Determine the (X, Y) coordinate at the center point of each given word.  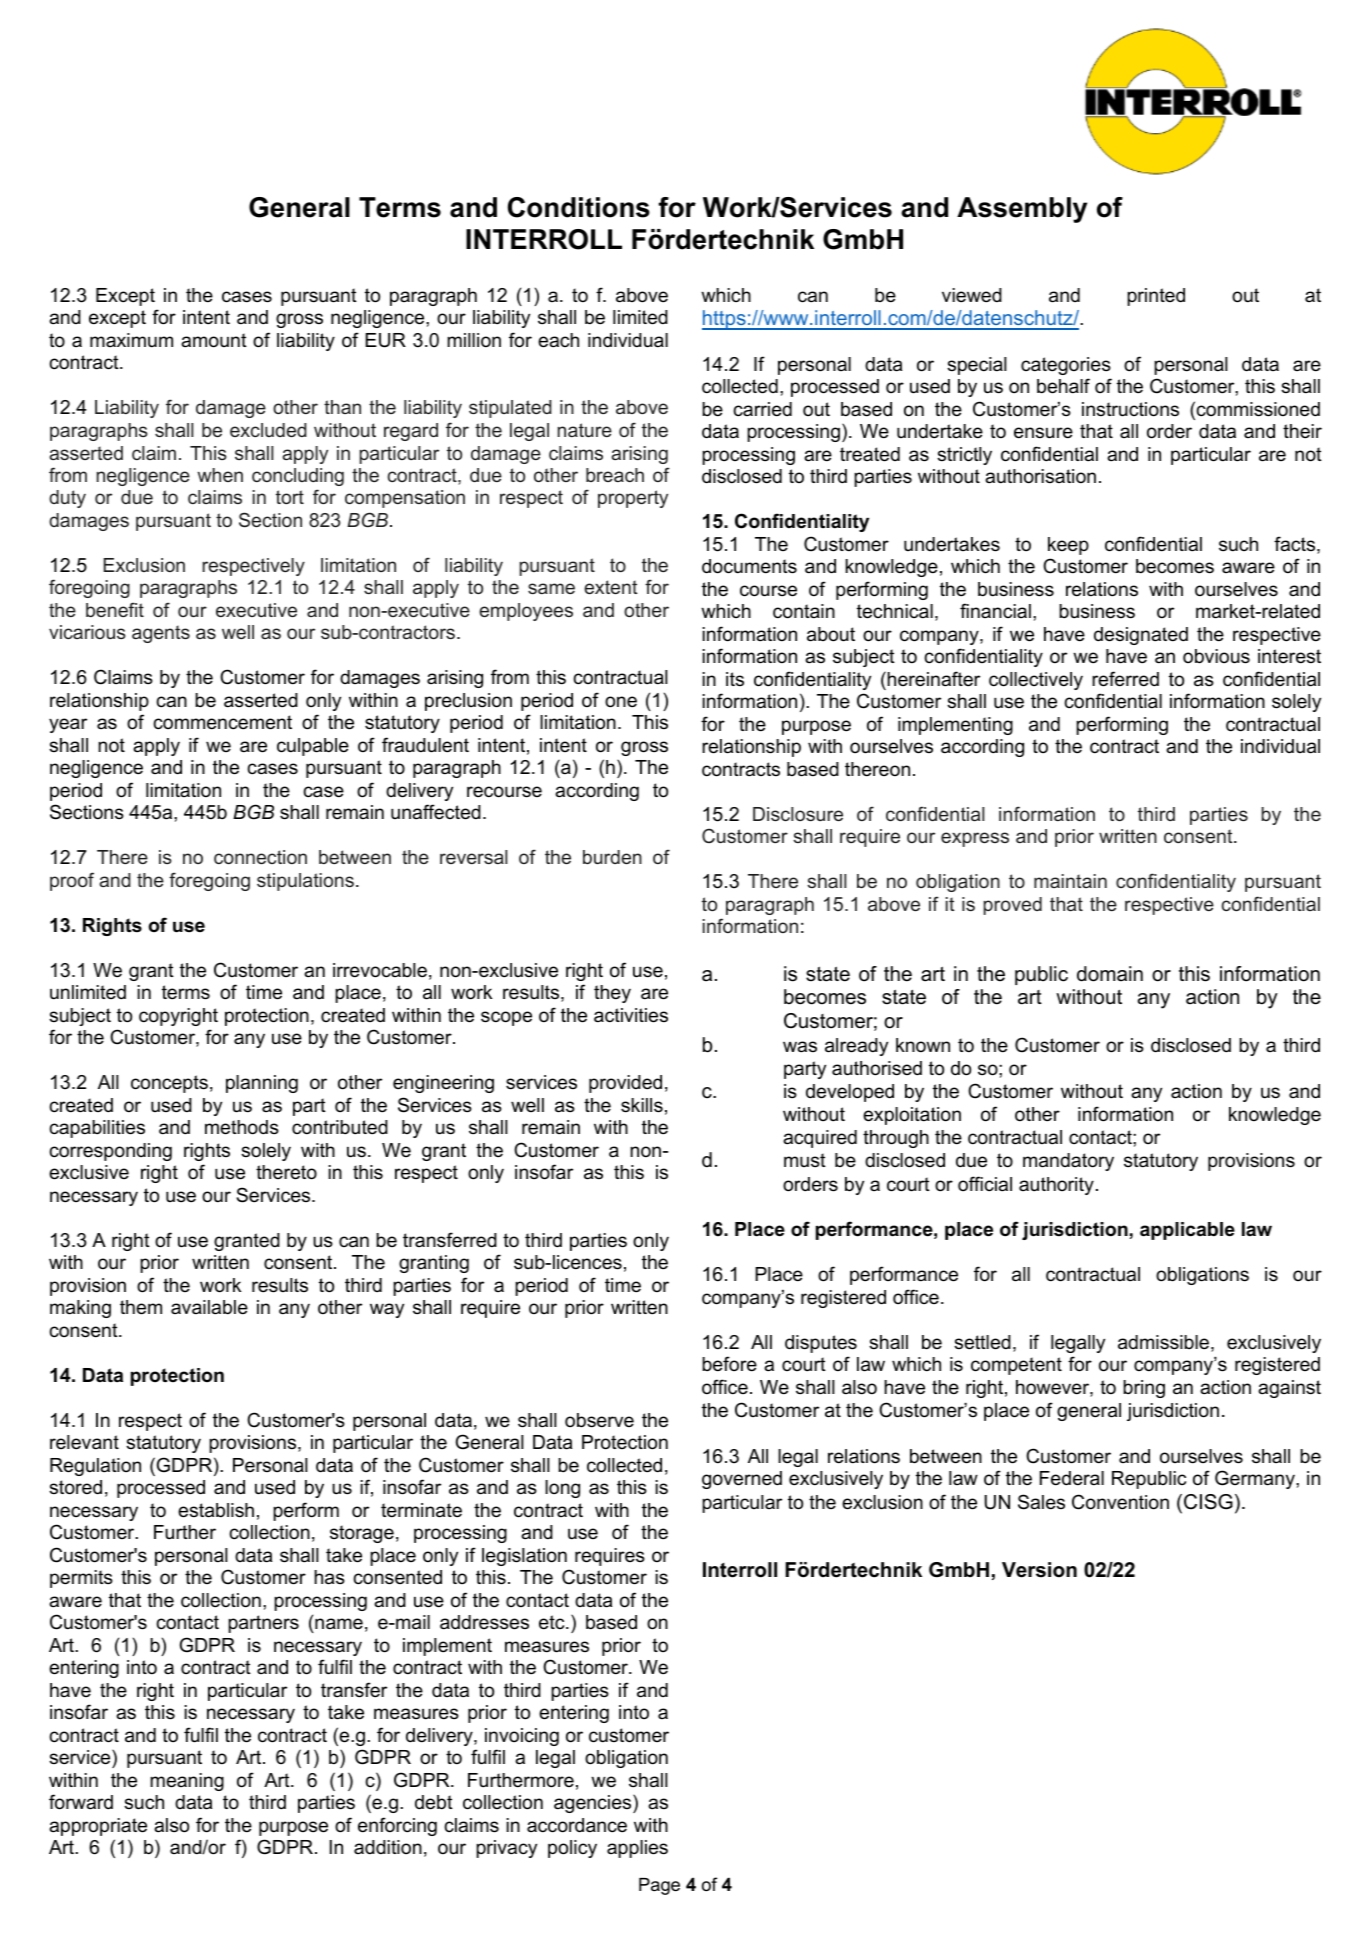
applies (637, 1849)
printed (1156, 297)
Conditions (579, 207)
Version (1039, 1570)
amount (214, 340)
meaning (187, 1782)
